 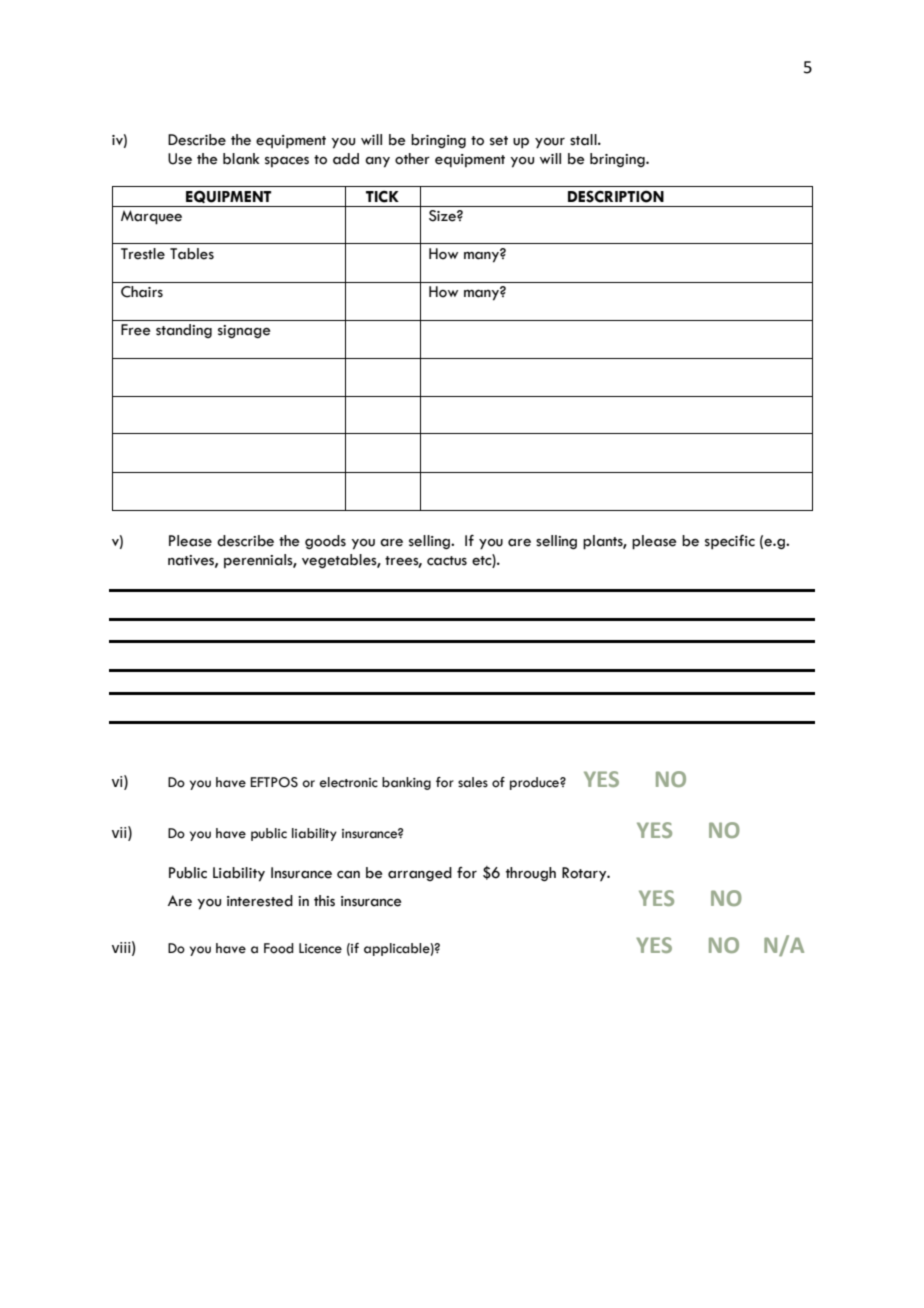 What do you see at coordinates (184, 331) in the document?
I see `standing` at bounding box center [184, 331].
